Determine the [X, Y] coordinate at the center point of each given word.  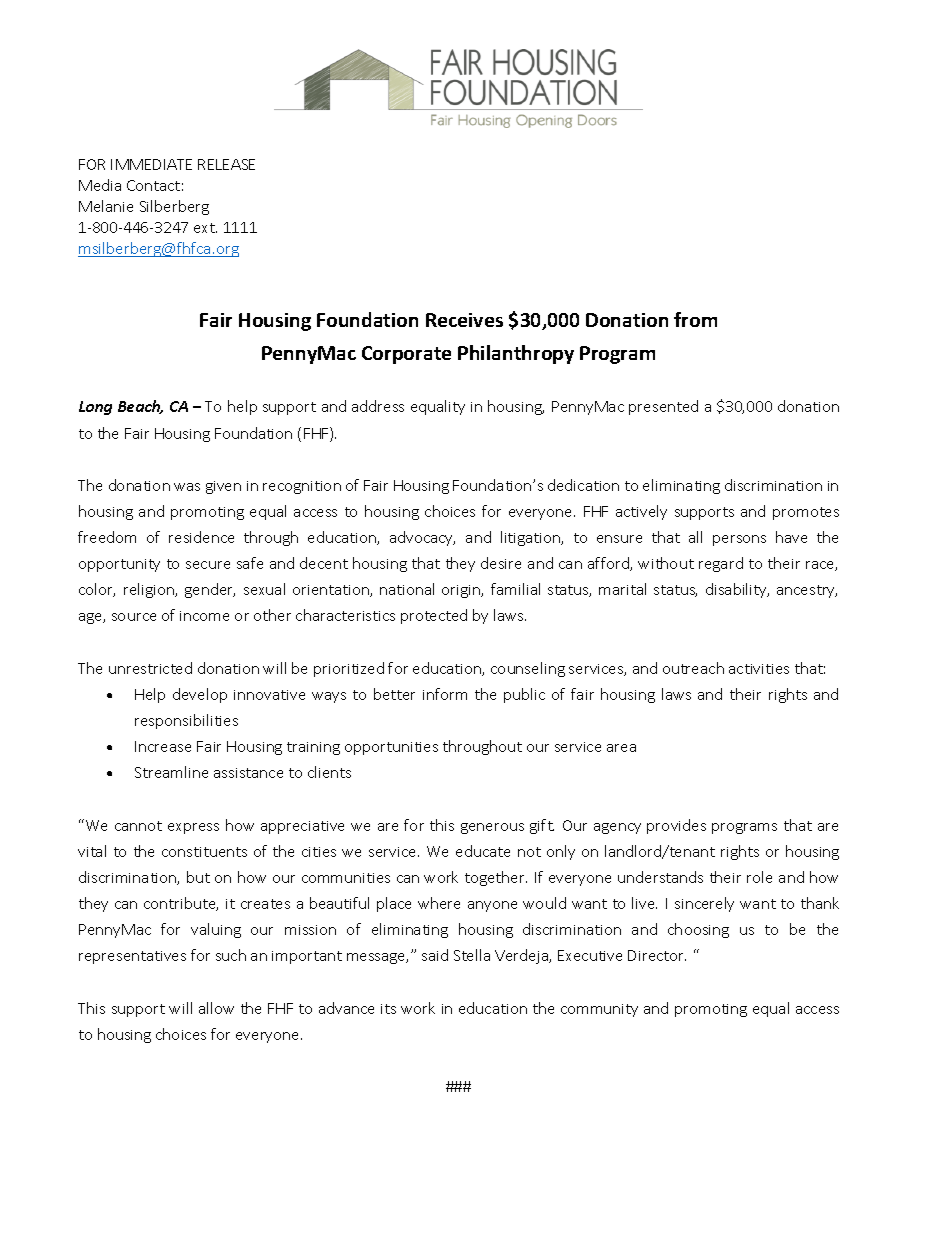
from [695, 319]
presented [663, 407]
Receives [464, 320]
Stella [472, 955]
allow [216, 1008]
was [187, 487]
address [378, 406]
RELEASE [226, 164]
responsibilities [186, 721]
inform [445, 694]
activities [759, 669]
